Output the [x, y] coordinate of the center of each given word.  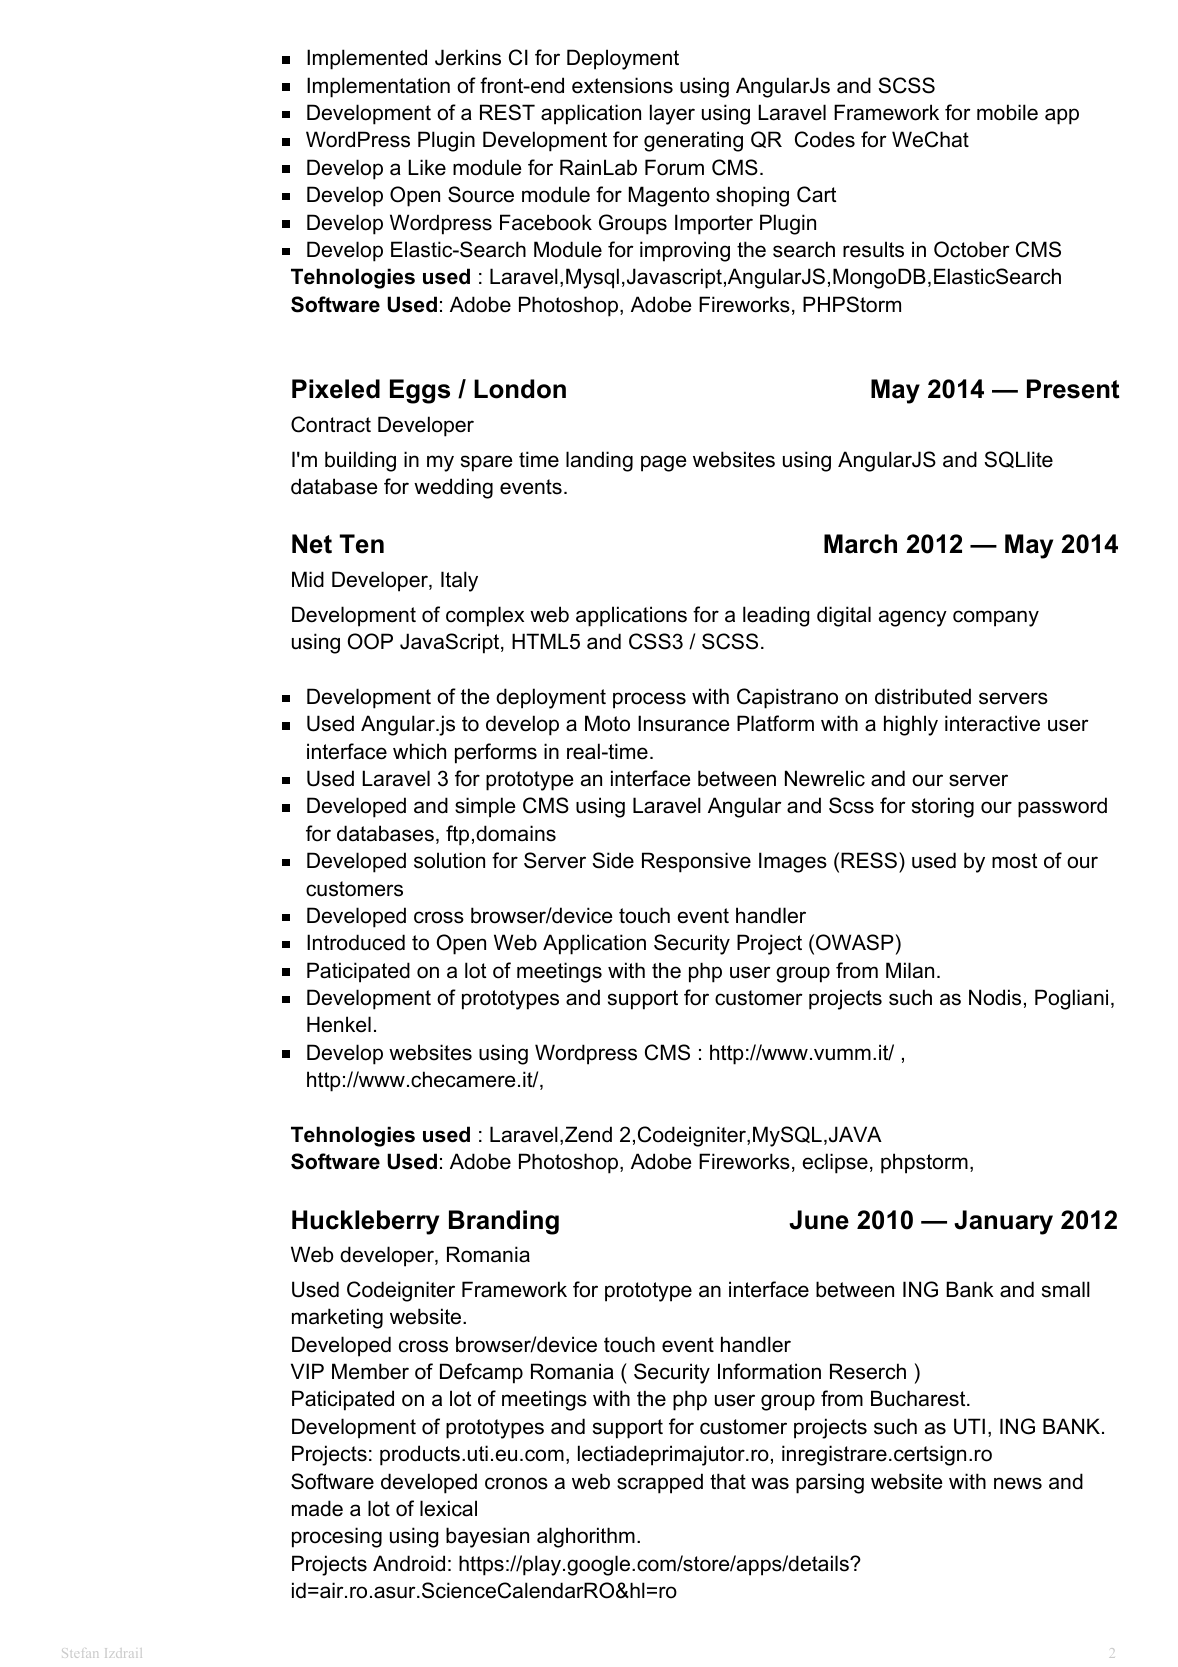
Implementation [378, 87]
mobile [1007, 112]
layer [672, 114]
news [1018, 1483]
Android [409, 1563]
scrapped [660, 1483]
